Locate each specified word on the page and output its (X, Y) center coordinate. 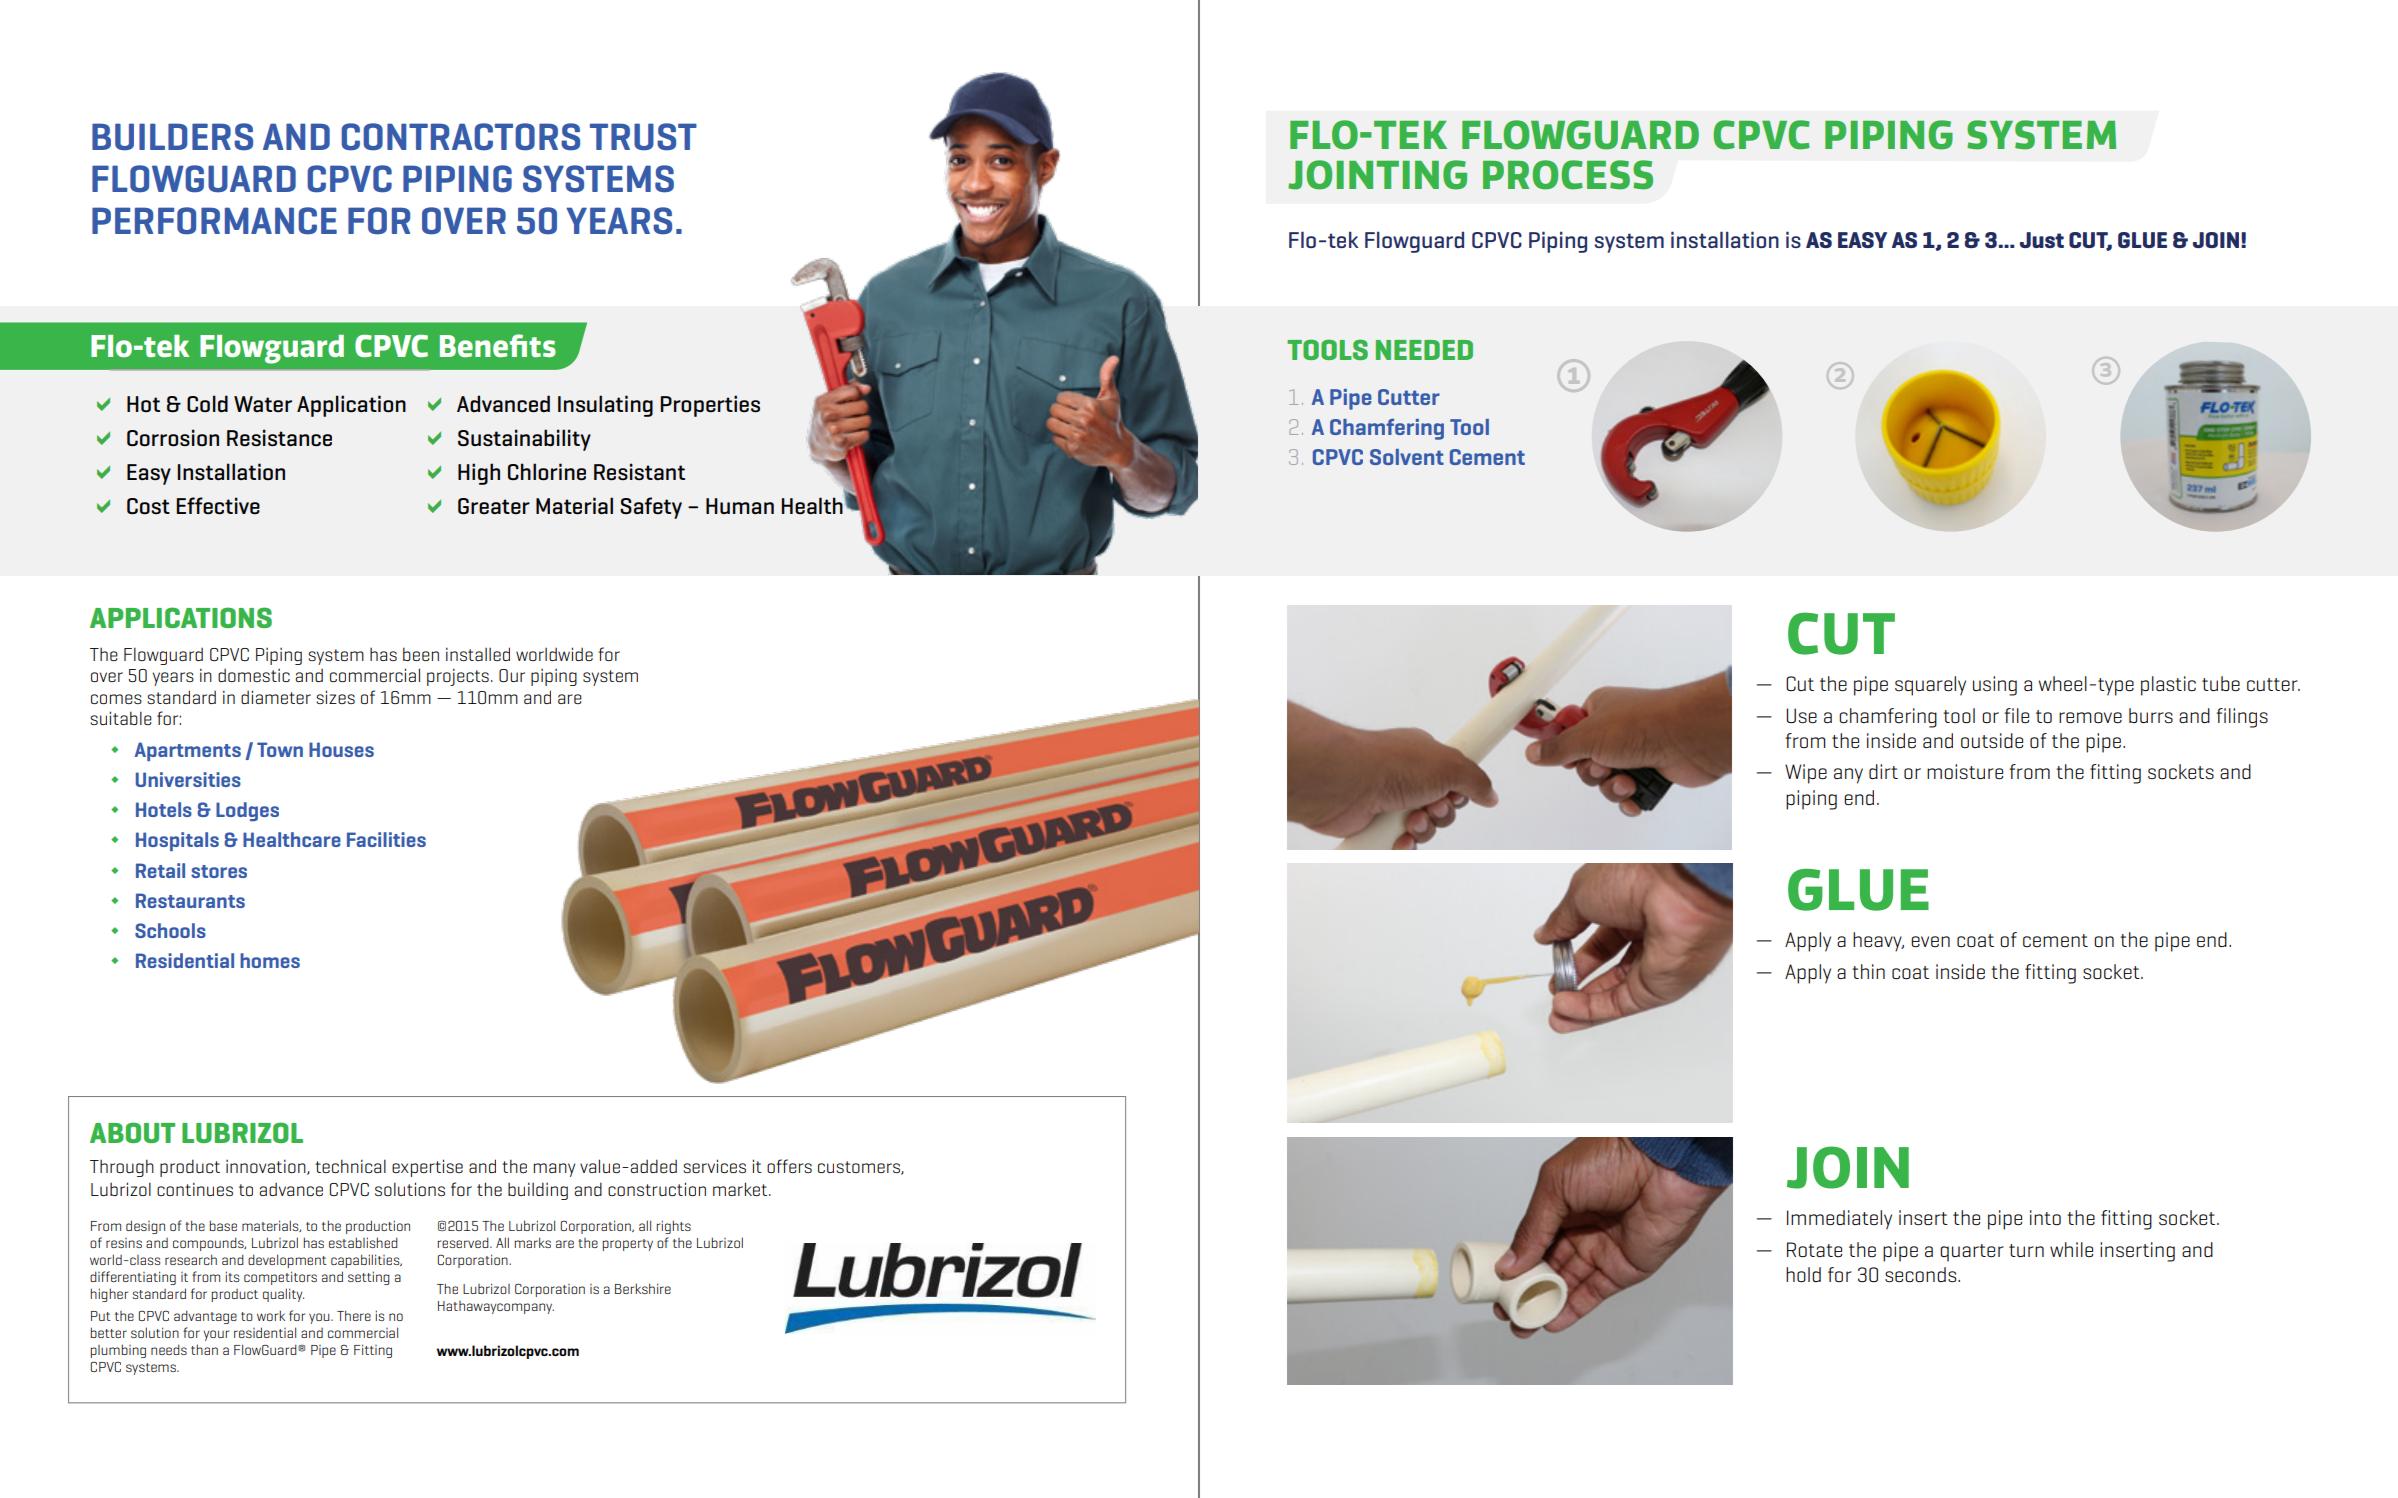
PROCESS (1568, 175)
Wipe (1806, 774)
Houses (341, 749)
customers (860, 1168)
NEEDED (1424, 350)
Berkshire (643, 1288)
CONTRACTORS (460, 137)
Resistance (279, 438)
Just (2042, 240)
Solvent (1407, 457)
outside (1992, 740)
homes (270, 960)
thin (1868, 971)
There (354, 1315)
